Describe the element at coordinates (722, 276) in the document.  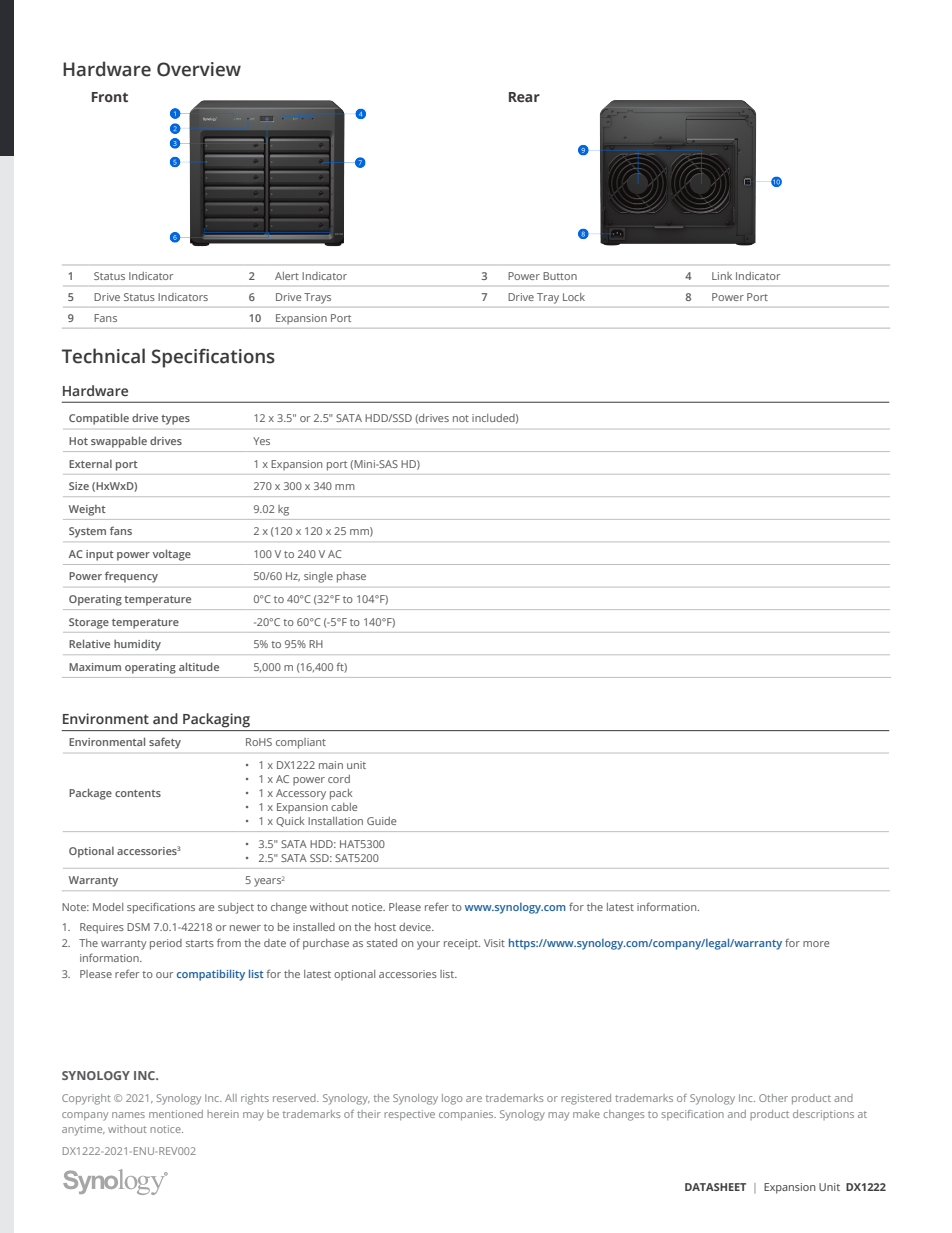
I see `Link` at that location.
